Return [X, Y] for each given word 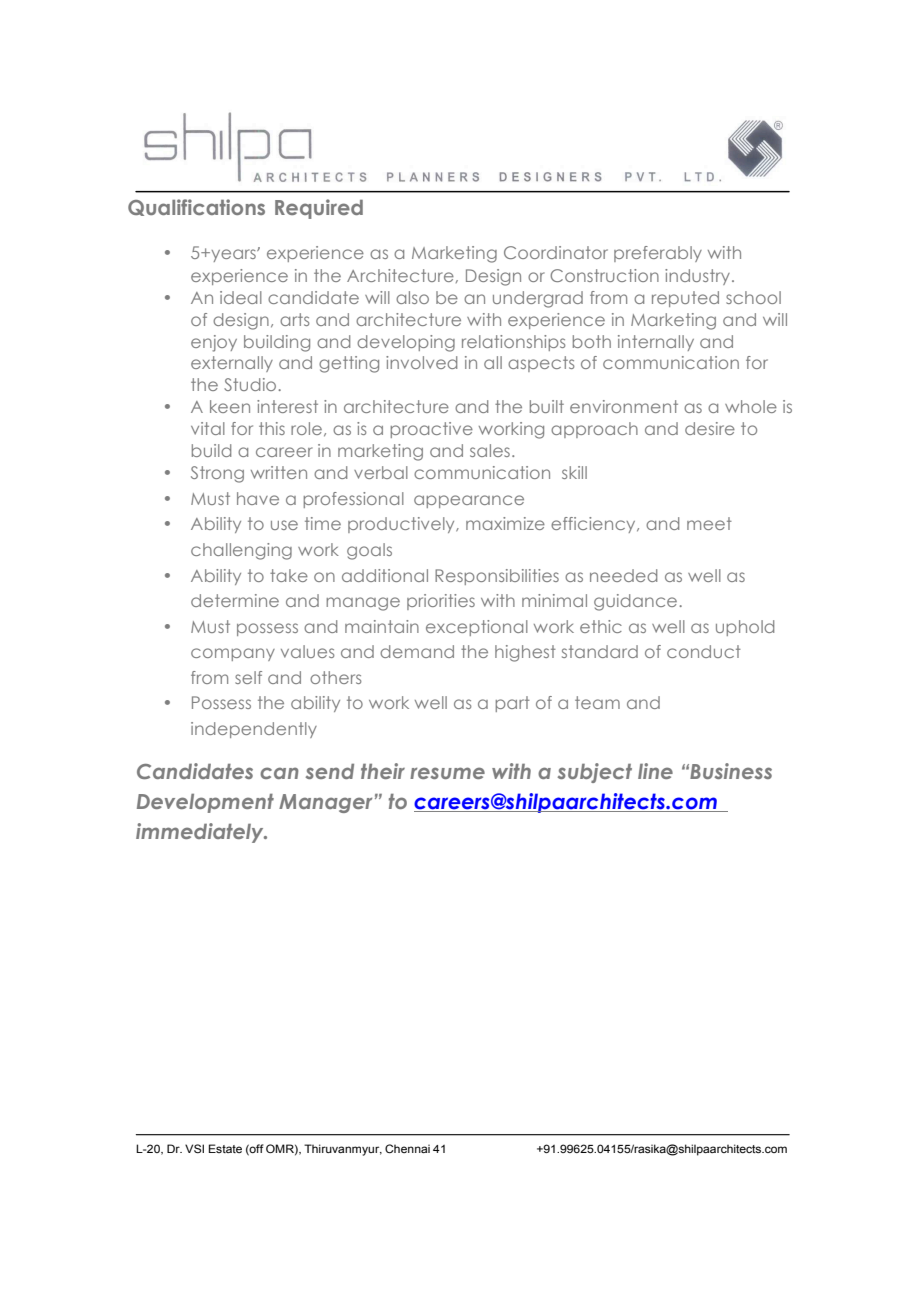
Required [319, 209]
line [655, 771]
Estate [225, 1148]
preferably [658, 254]
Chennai [407, 1148]
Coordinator [556, 252]
